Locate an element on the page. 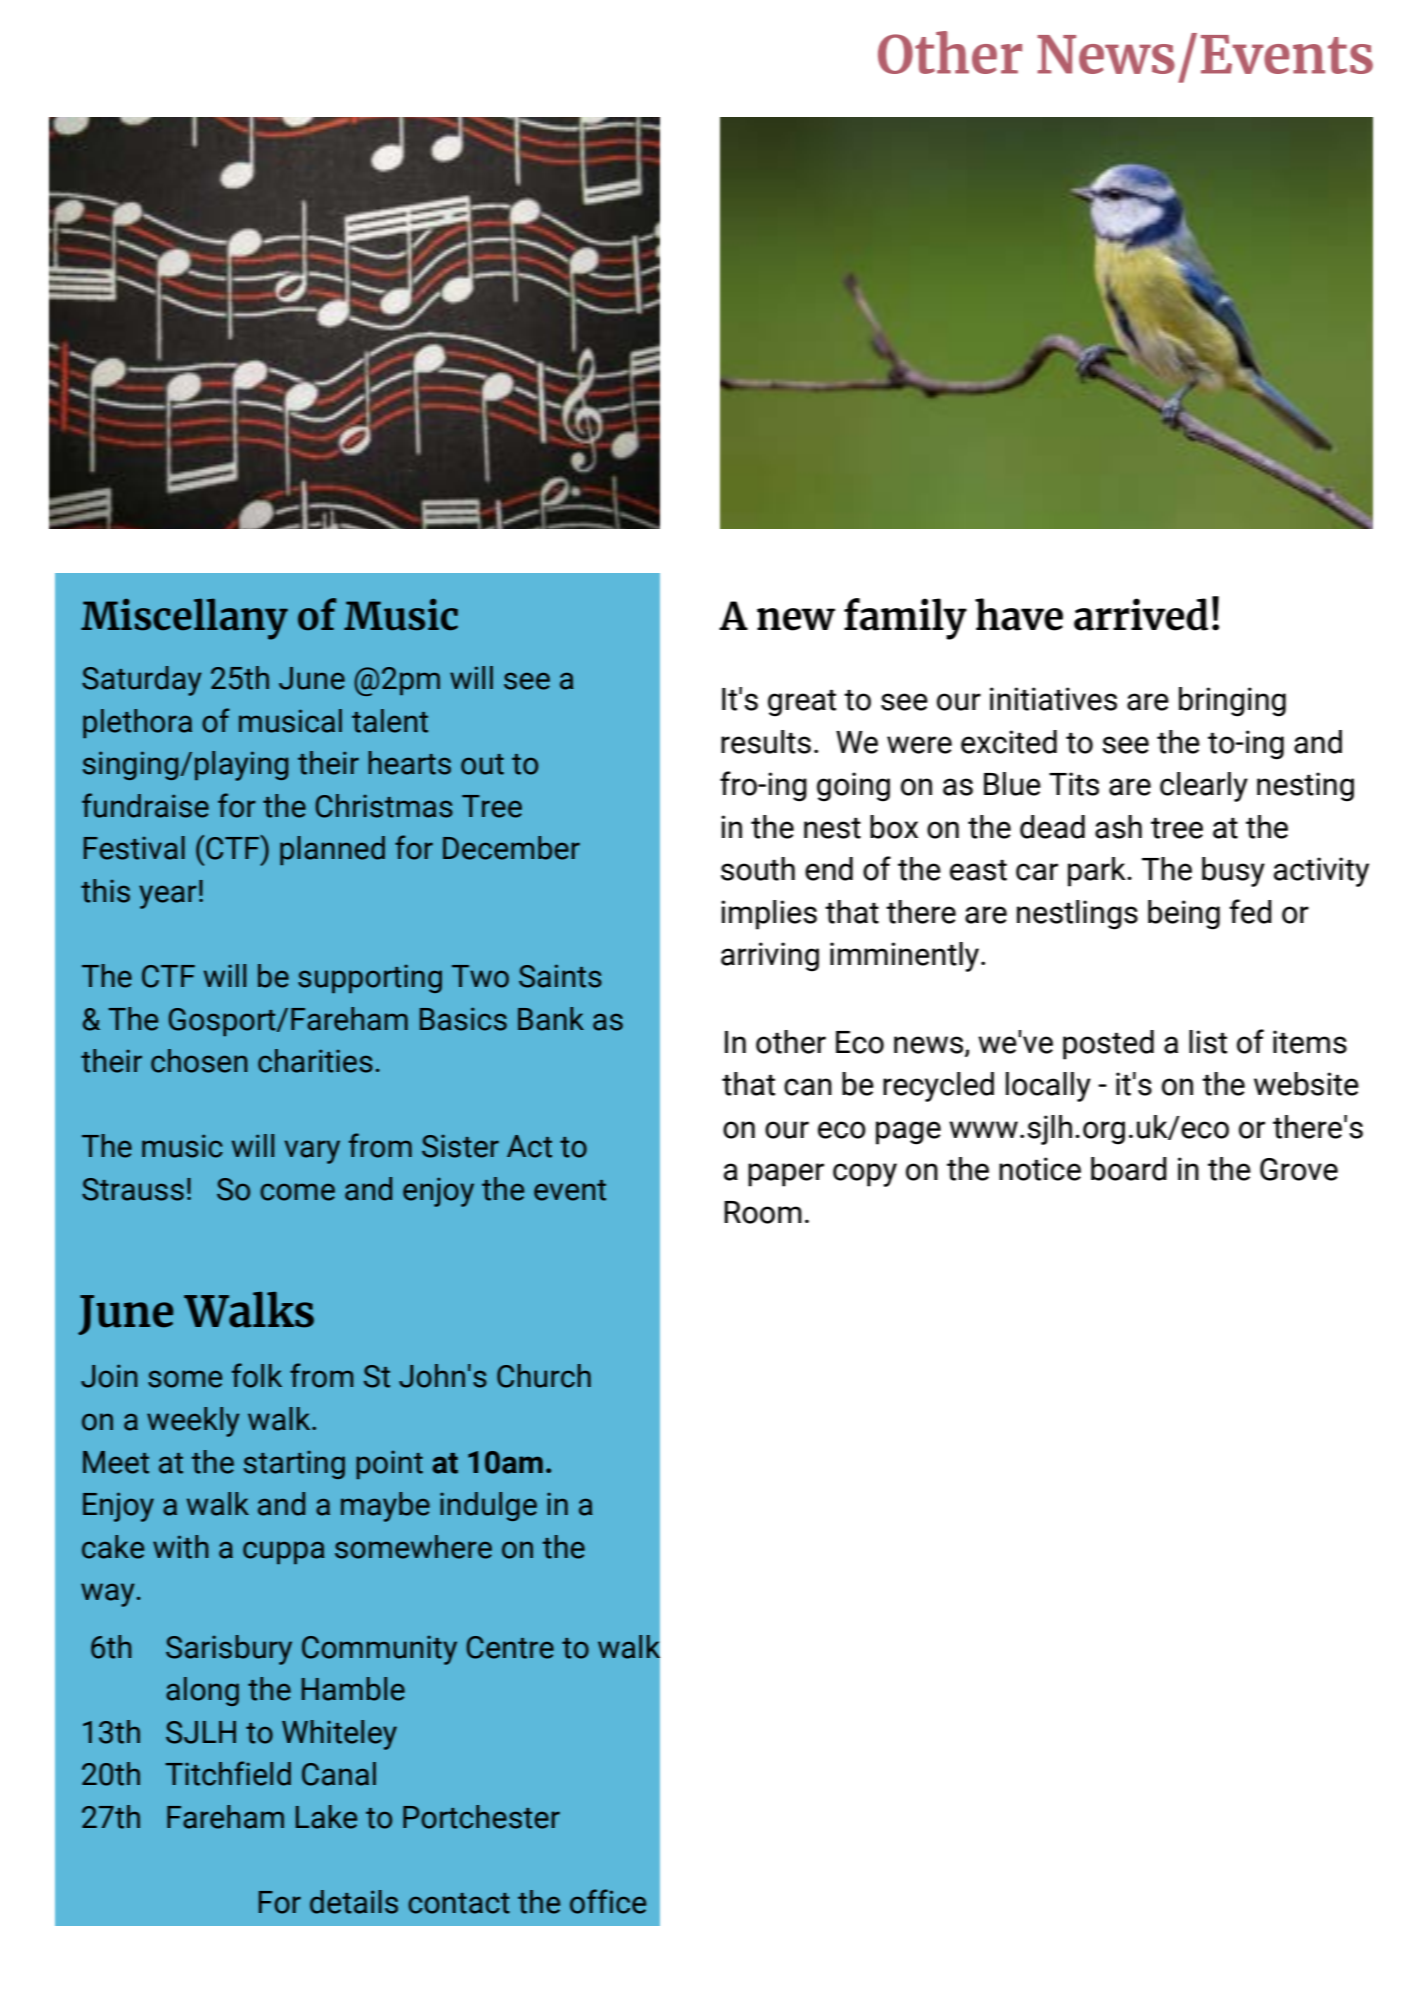 The height and width of the page is (1989, 1406). contact is located at coordinates (459, 1903).
